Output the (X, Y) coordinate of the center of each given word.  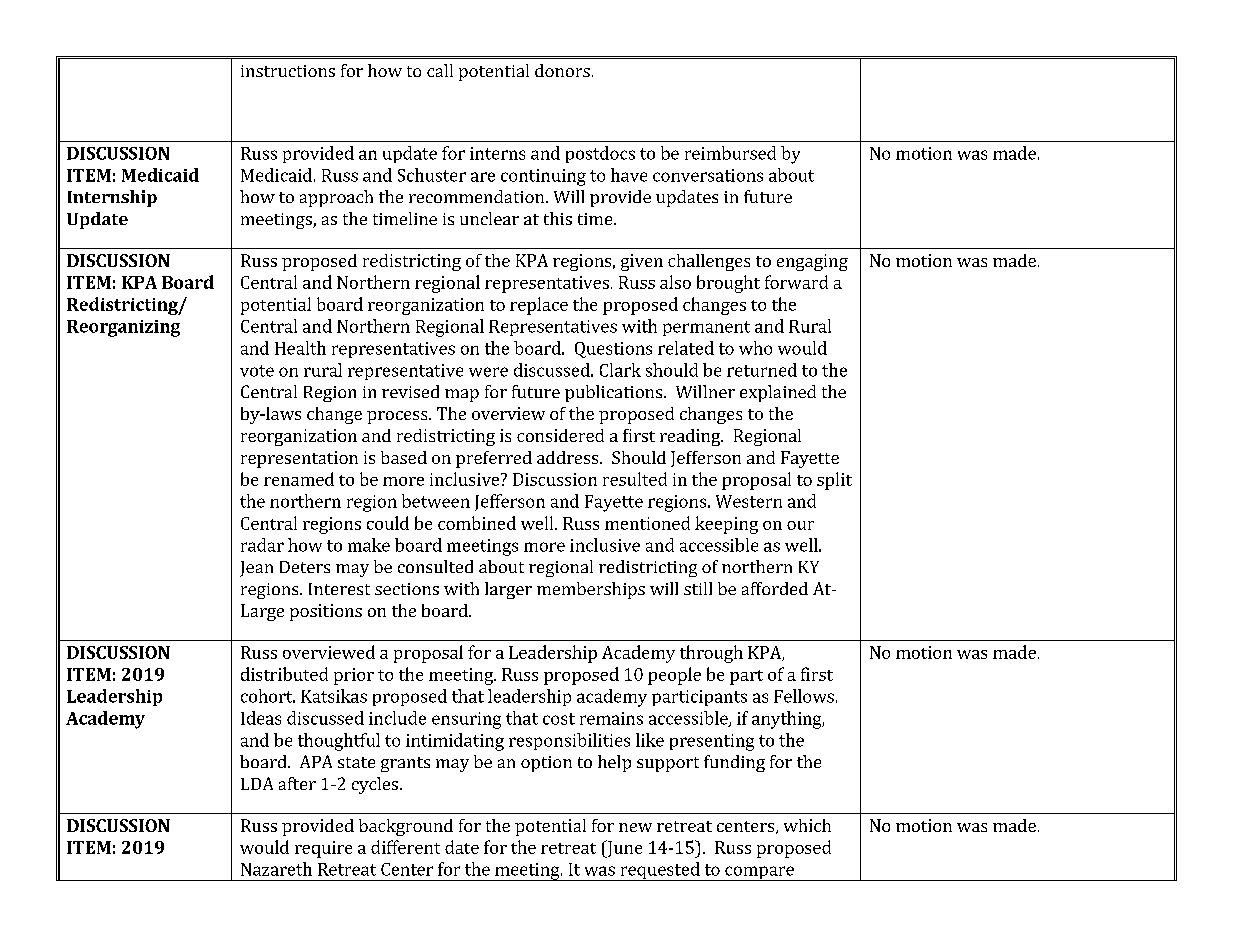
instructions (288, 71)
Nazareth (276, 869)
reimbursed (730, 153)
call (440, 70)
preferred (494, 459)
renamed (299, 479)
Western (749, 501)
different (405, 847)
